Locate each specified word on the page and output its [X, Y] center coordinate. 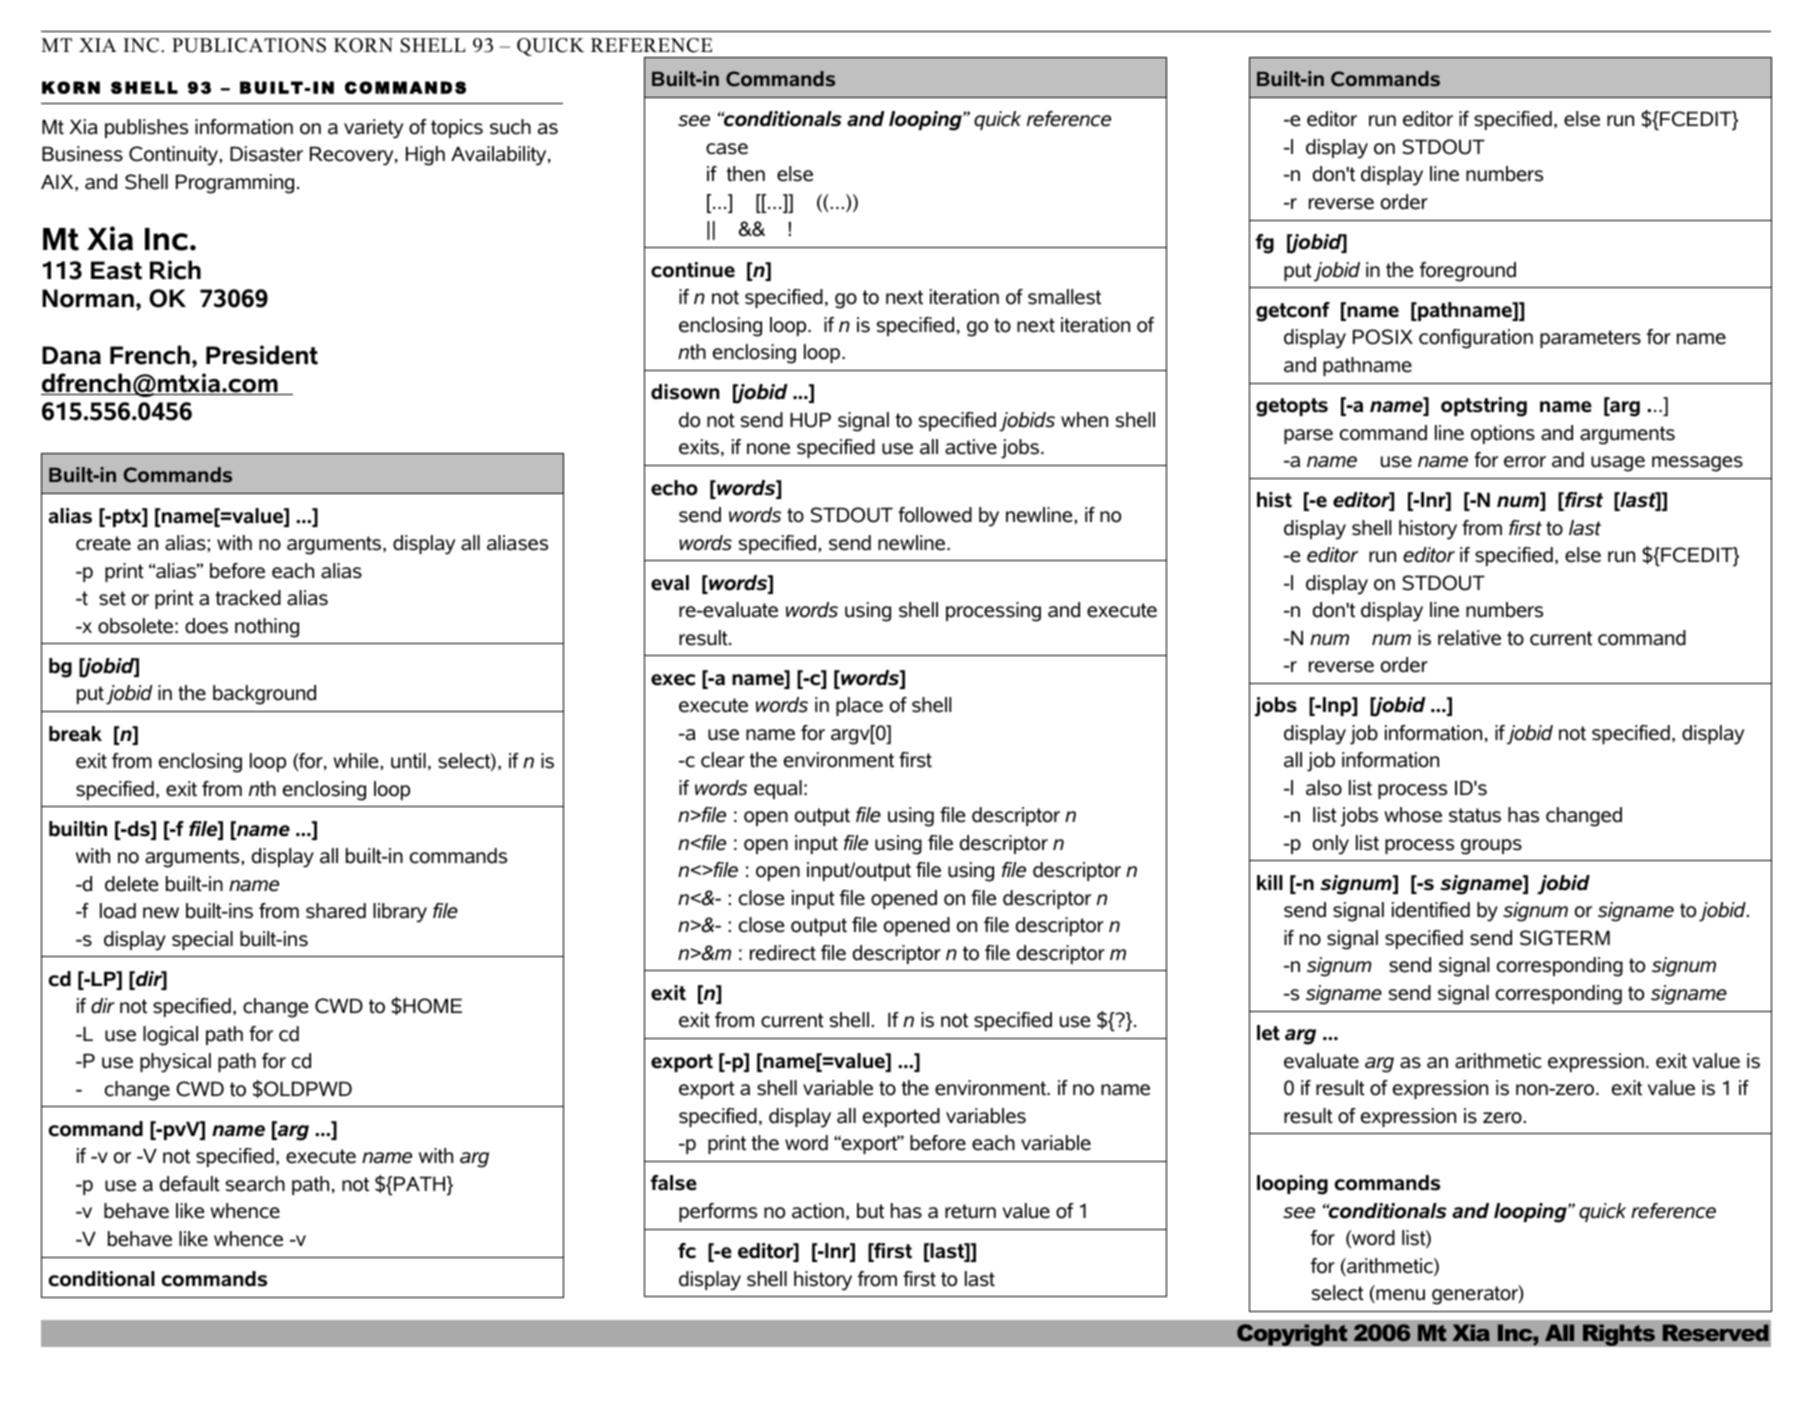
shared [336, 911]
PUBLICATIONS [249, 45]
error [1525, 462]
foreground [1468, 272]
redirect [783, 953]
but [870, 1211]
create [103, 543]
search [255, 1184]
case [727, 149]
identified [1431, 910]
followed [935, 515]
